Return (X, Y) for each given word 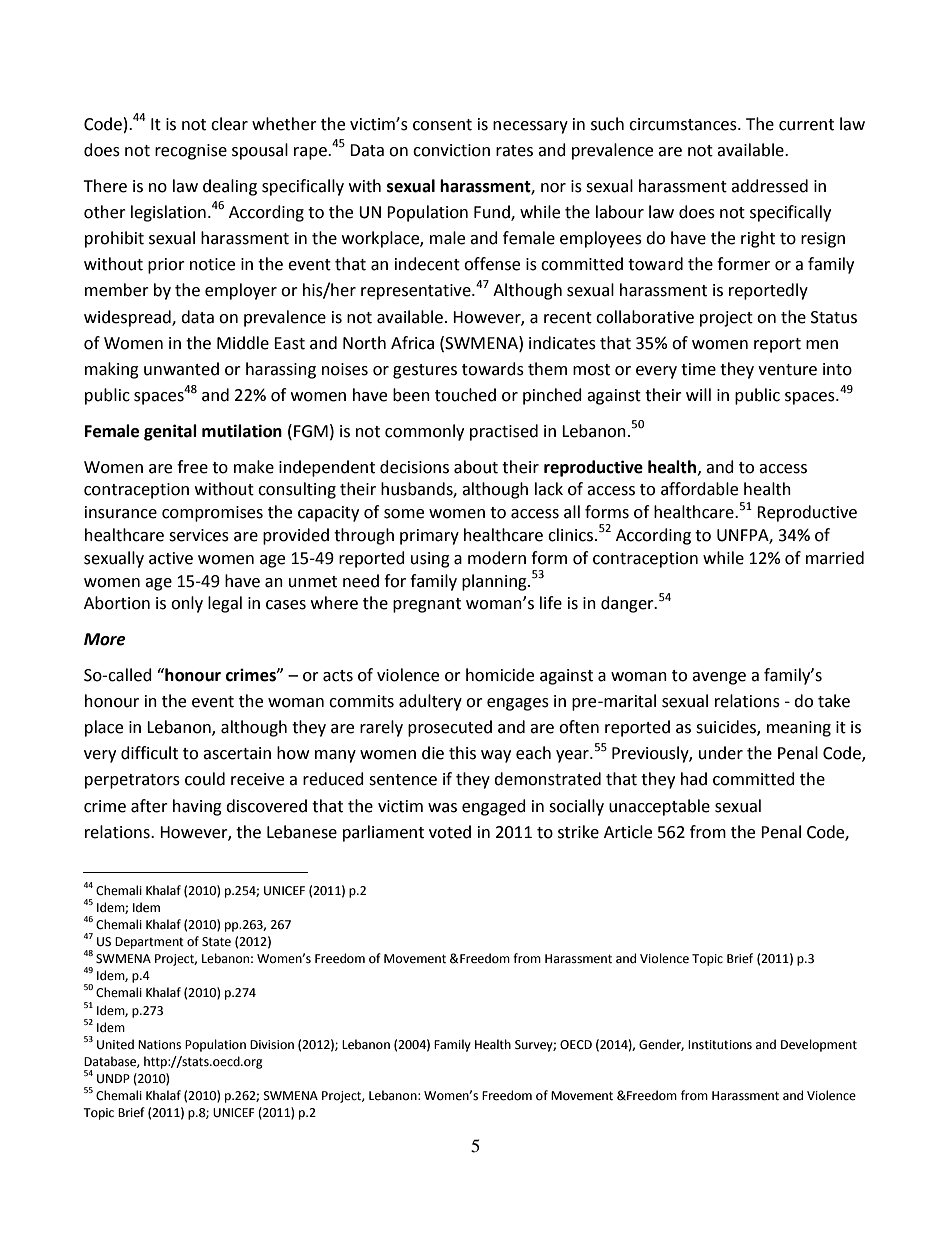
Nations (159, 1045)
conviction (451, 150)
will (698, 394)
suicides (727, 728)
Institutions (720, 1045)
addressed (769, 186)
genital (170, 432)
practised (504, 432)
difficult (149, 753)
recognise (191, 152)
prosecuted (450, 728)
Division (272, 1045)
